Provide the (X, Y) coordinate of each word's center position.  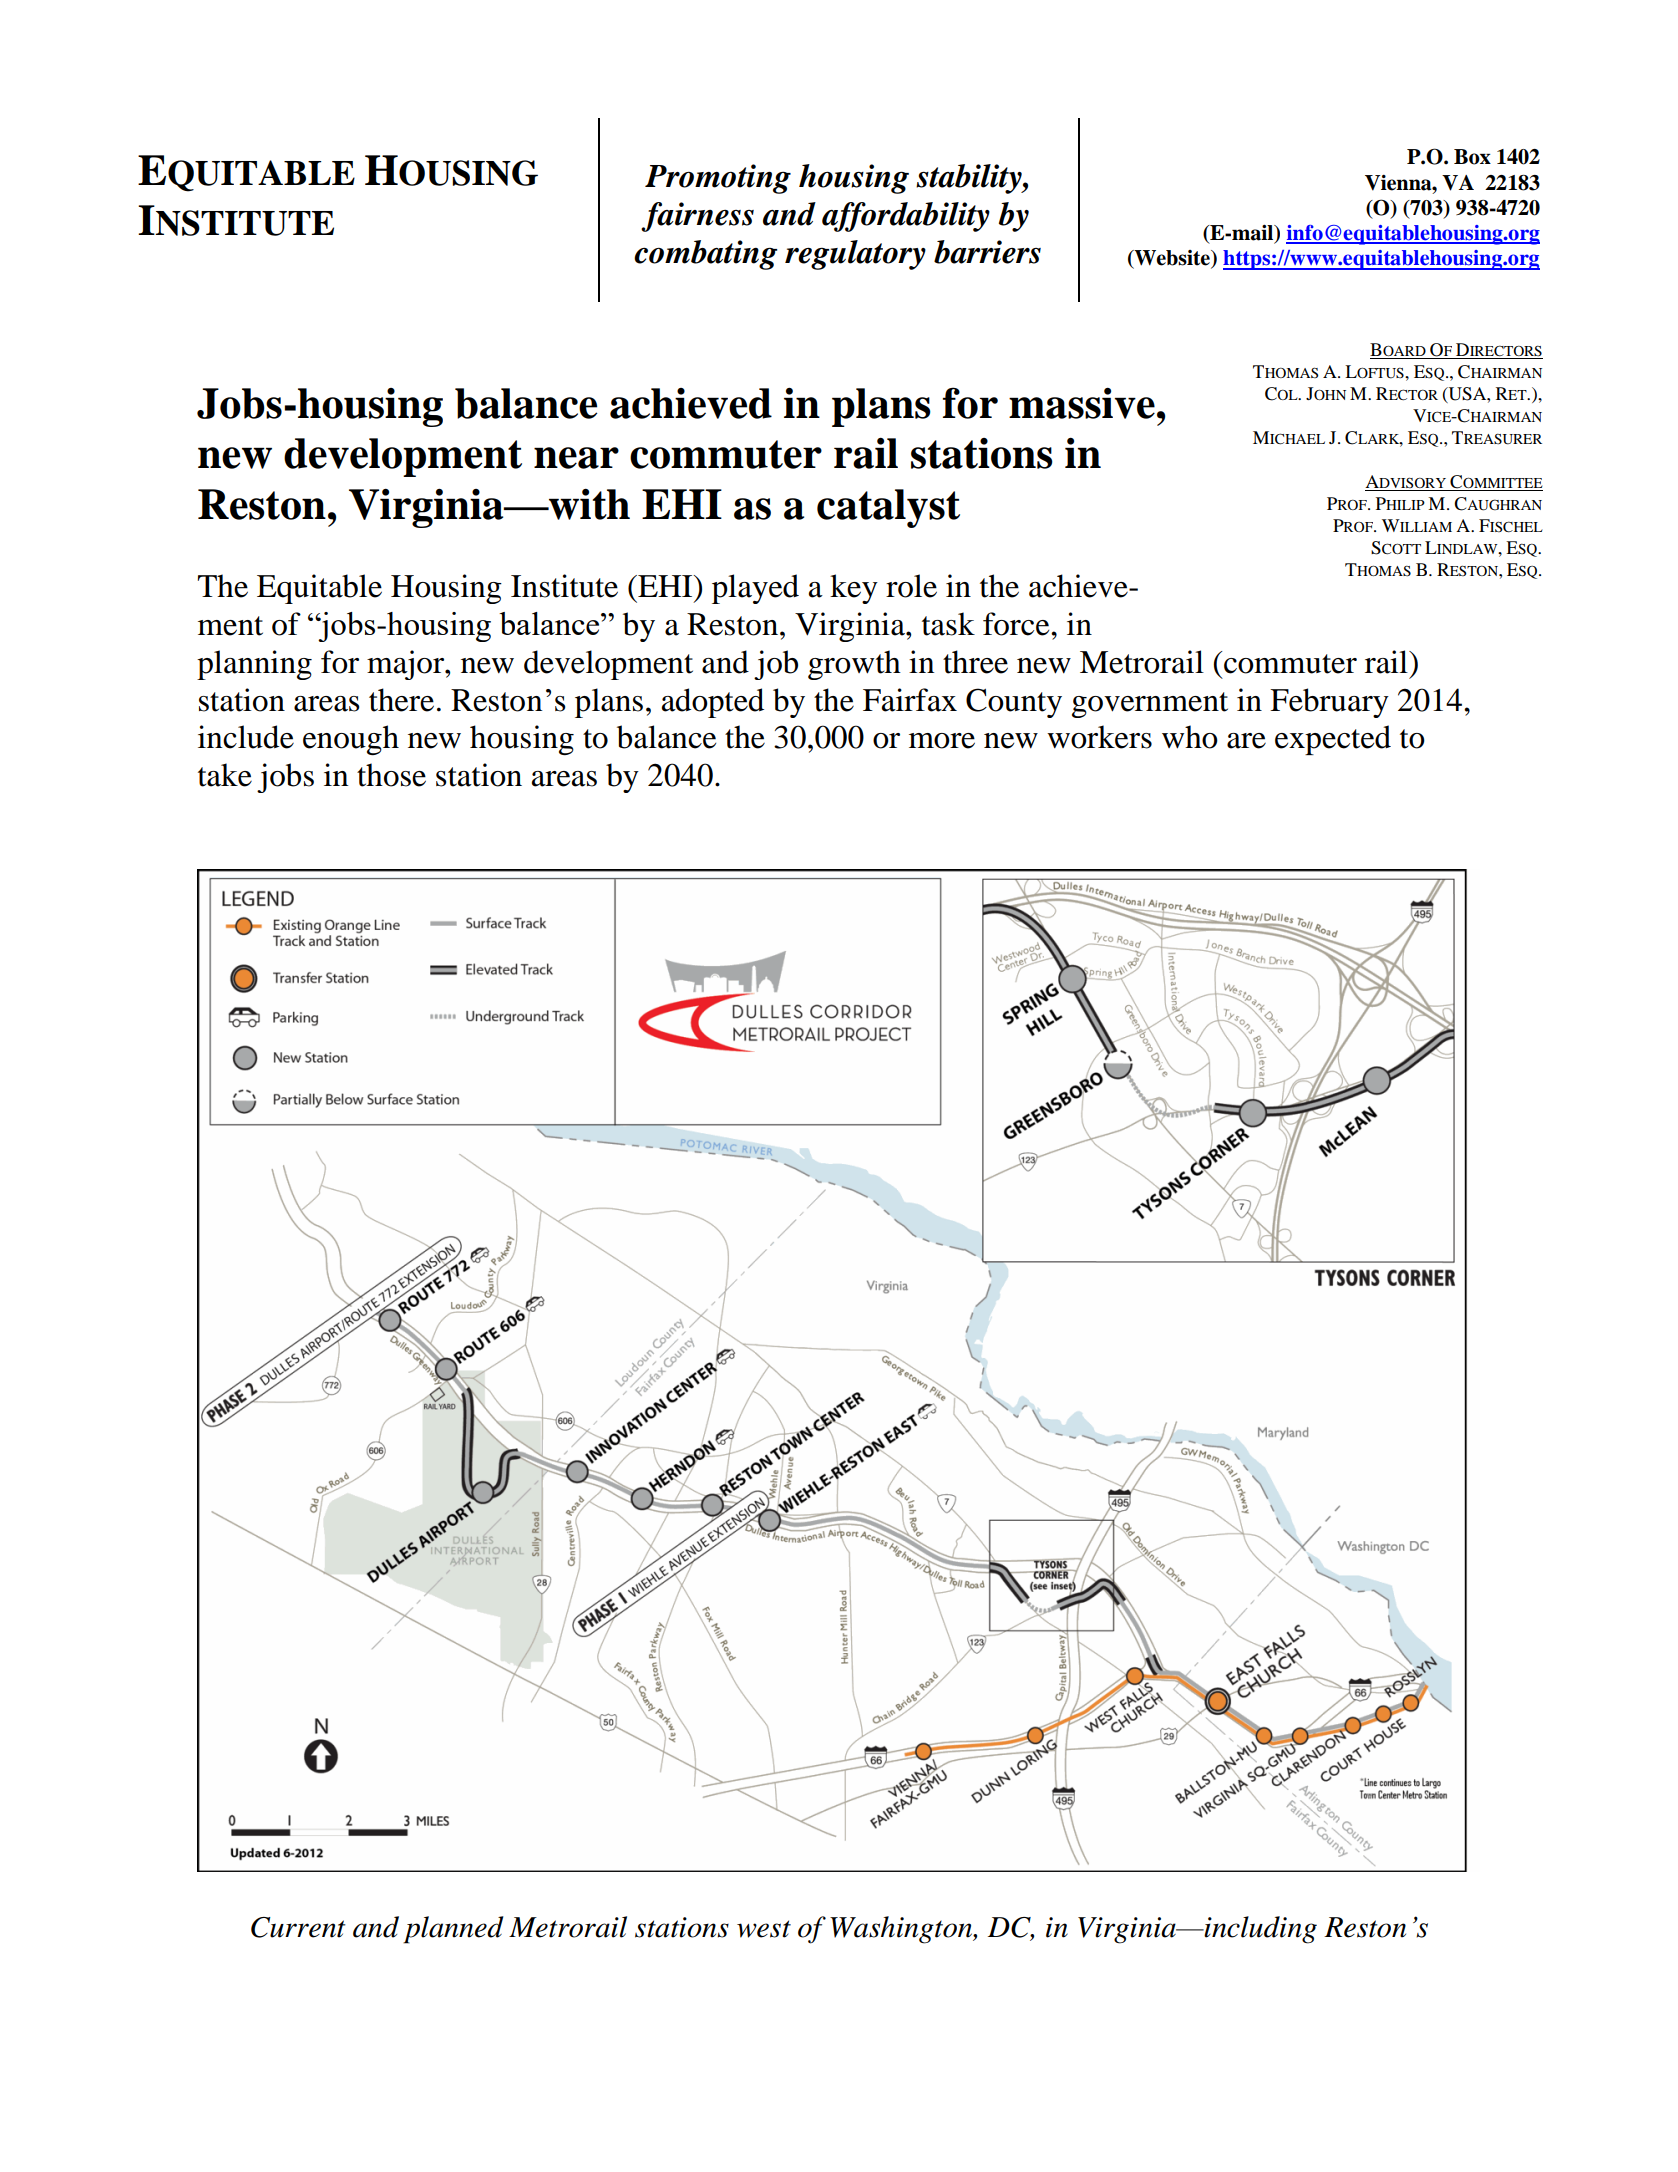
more (942, 741)
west (764, 1929)
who (1190, 737)
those (391, 775)
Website (1172, 259)
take (225, 775)
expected (1333, 740)
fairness (697, 217)
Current (298, 1927)
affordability (906, 217)
